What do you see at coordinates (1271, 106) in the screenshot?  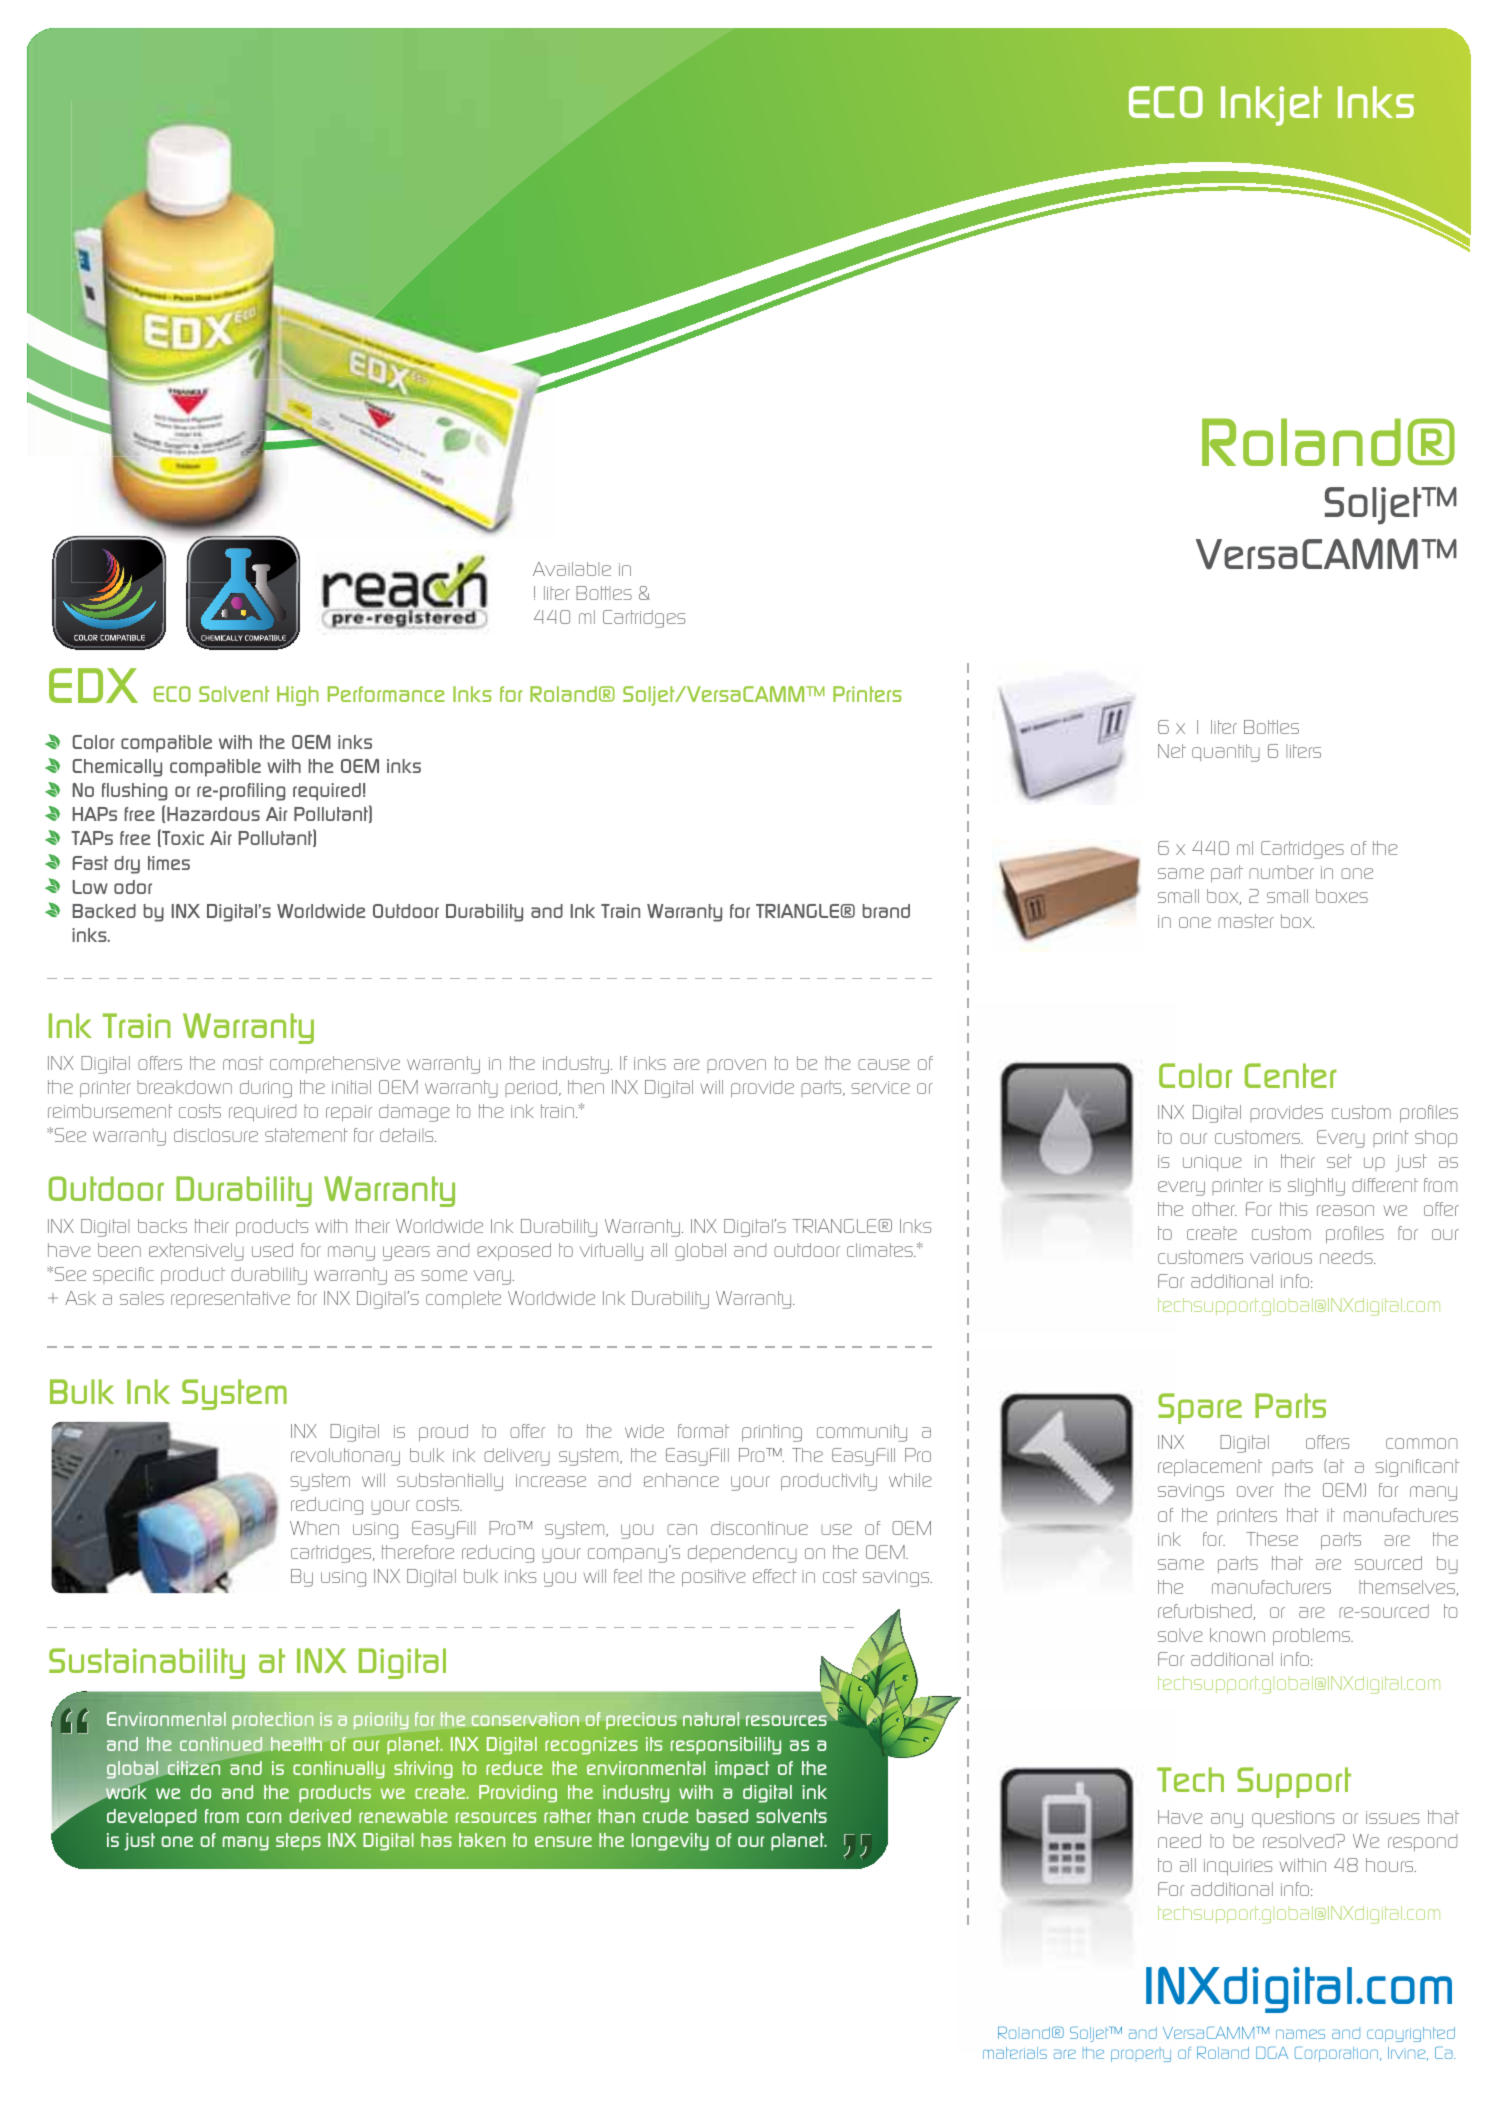 I see `Inkjet` at bounding box center [1271, 106].
